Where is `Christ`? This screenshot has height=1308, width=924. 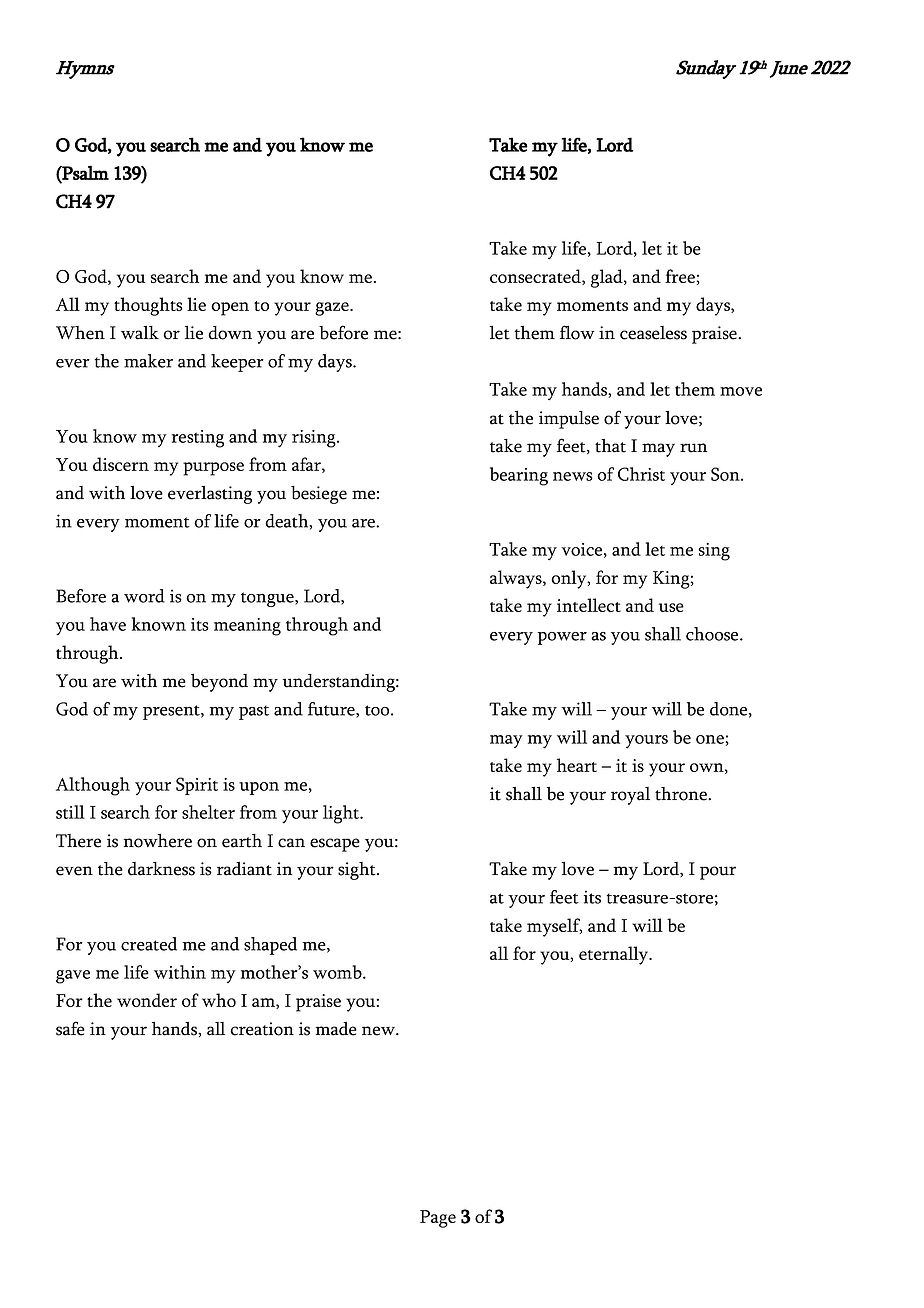
Christ is located at coordinates (641, 474).
